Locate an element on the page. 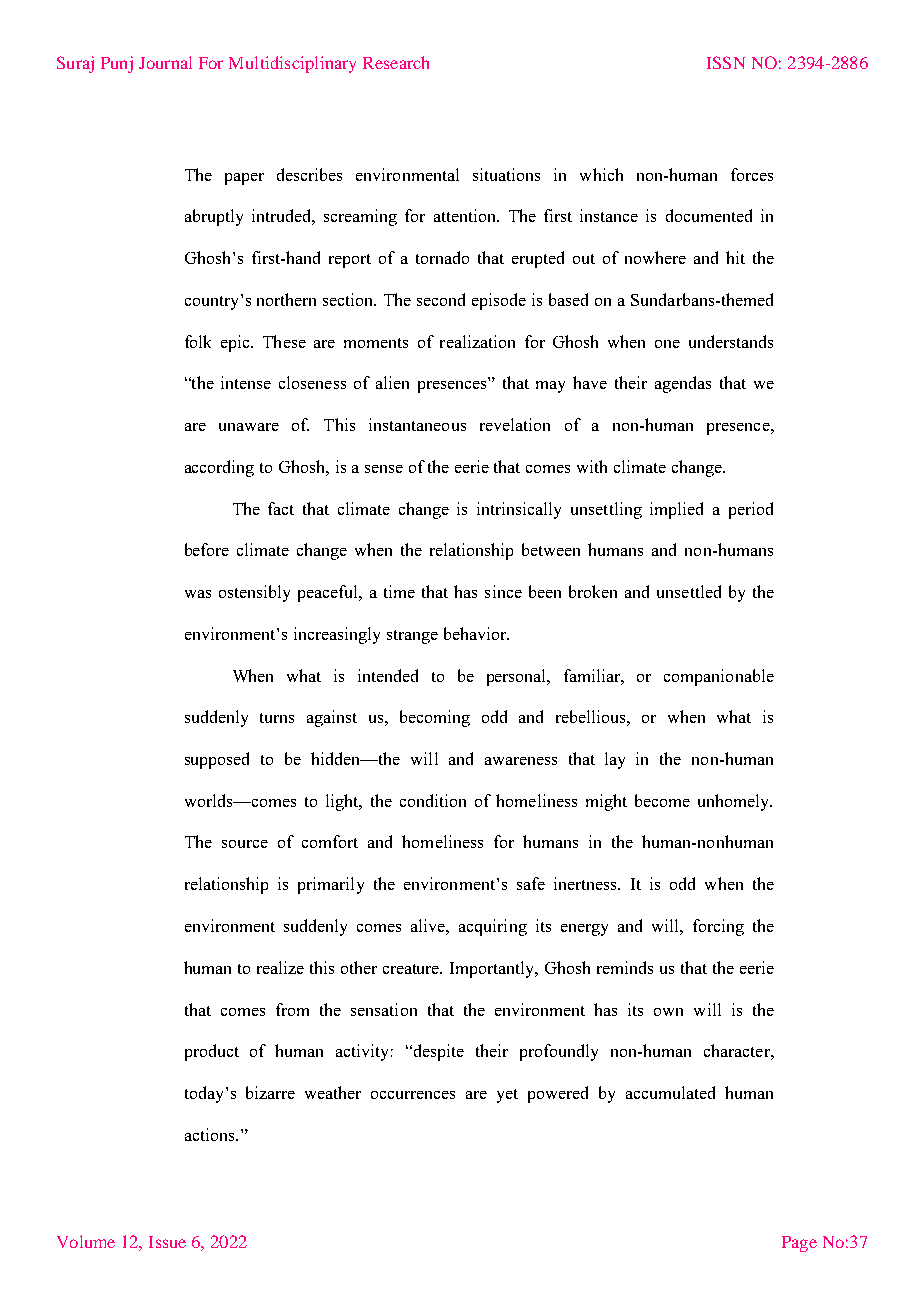  own is located at coordinates (668, 1012).
